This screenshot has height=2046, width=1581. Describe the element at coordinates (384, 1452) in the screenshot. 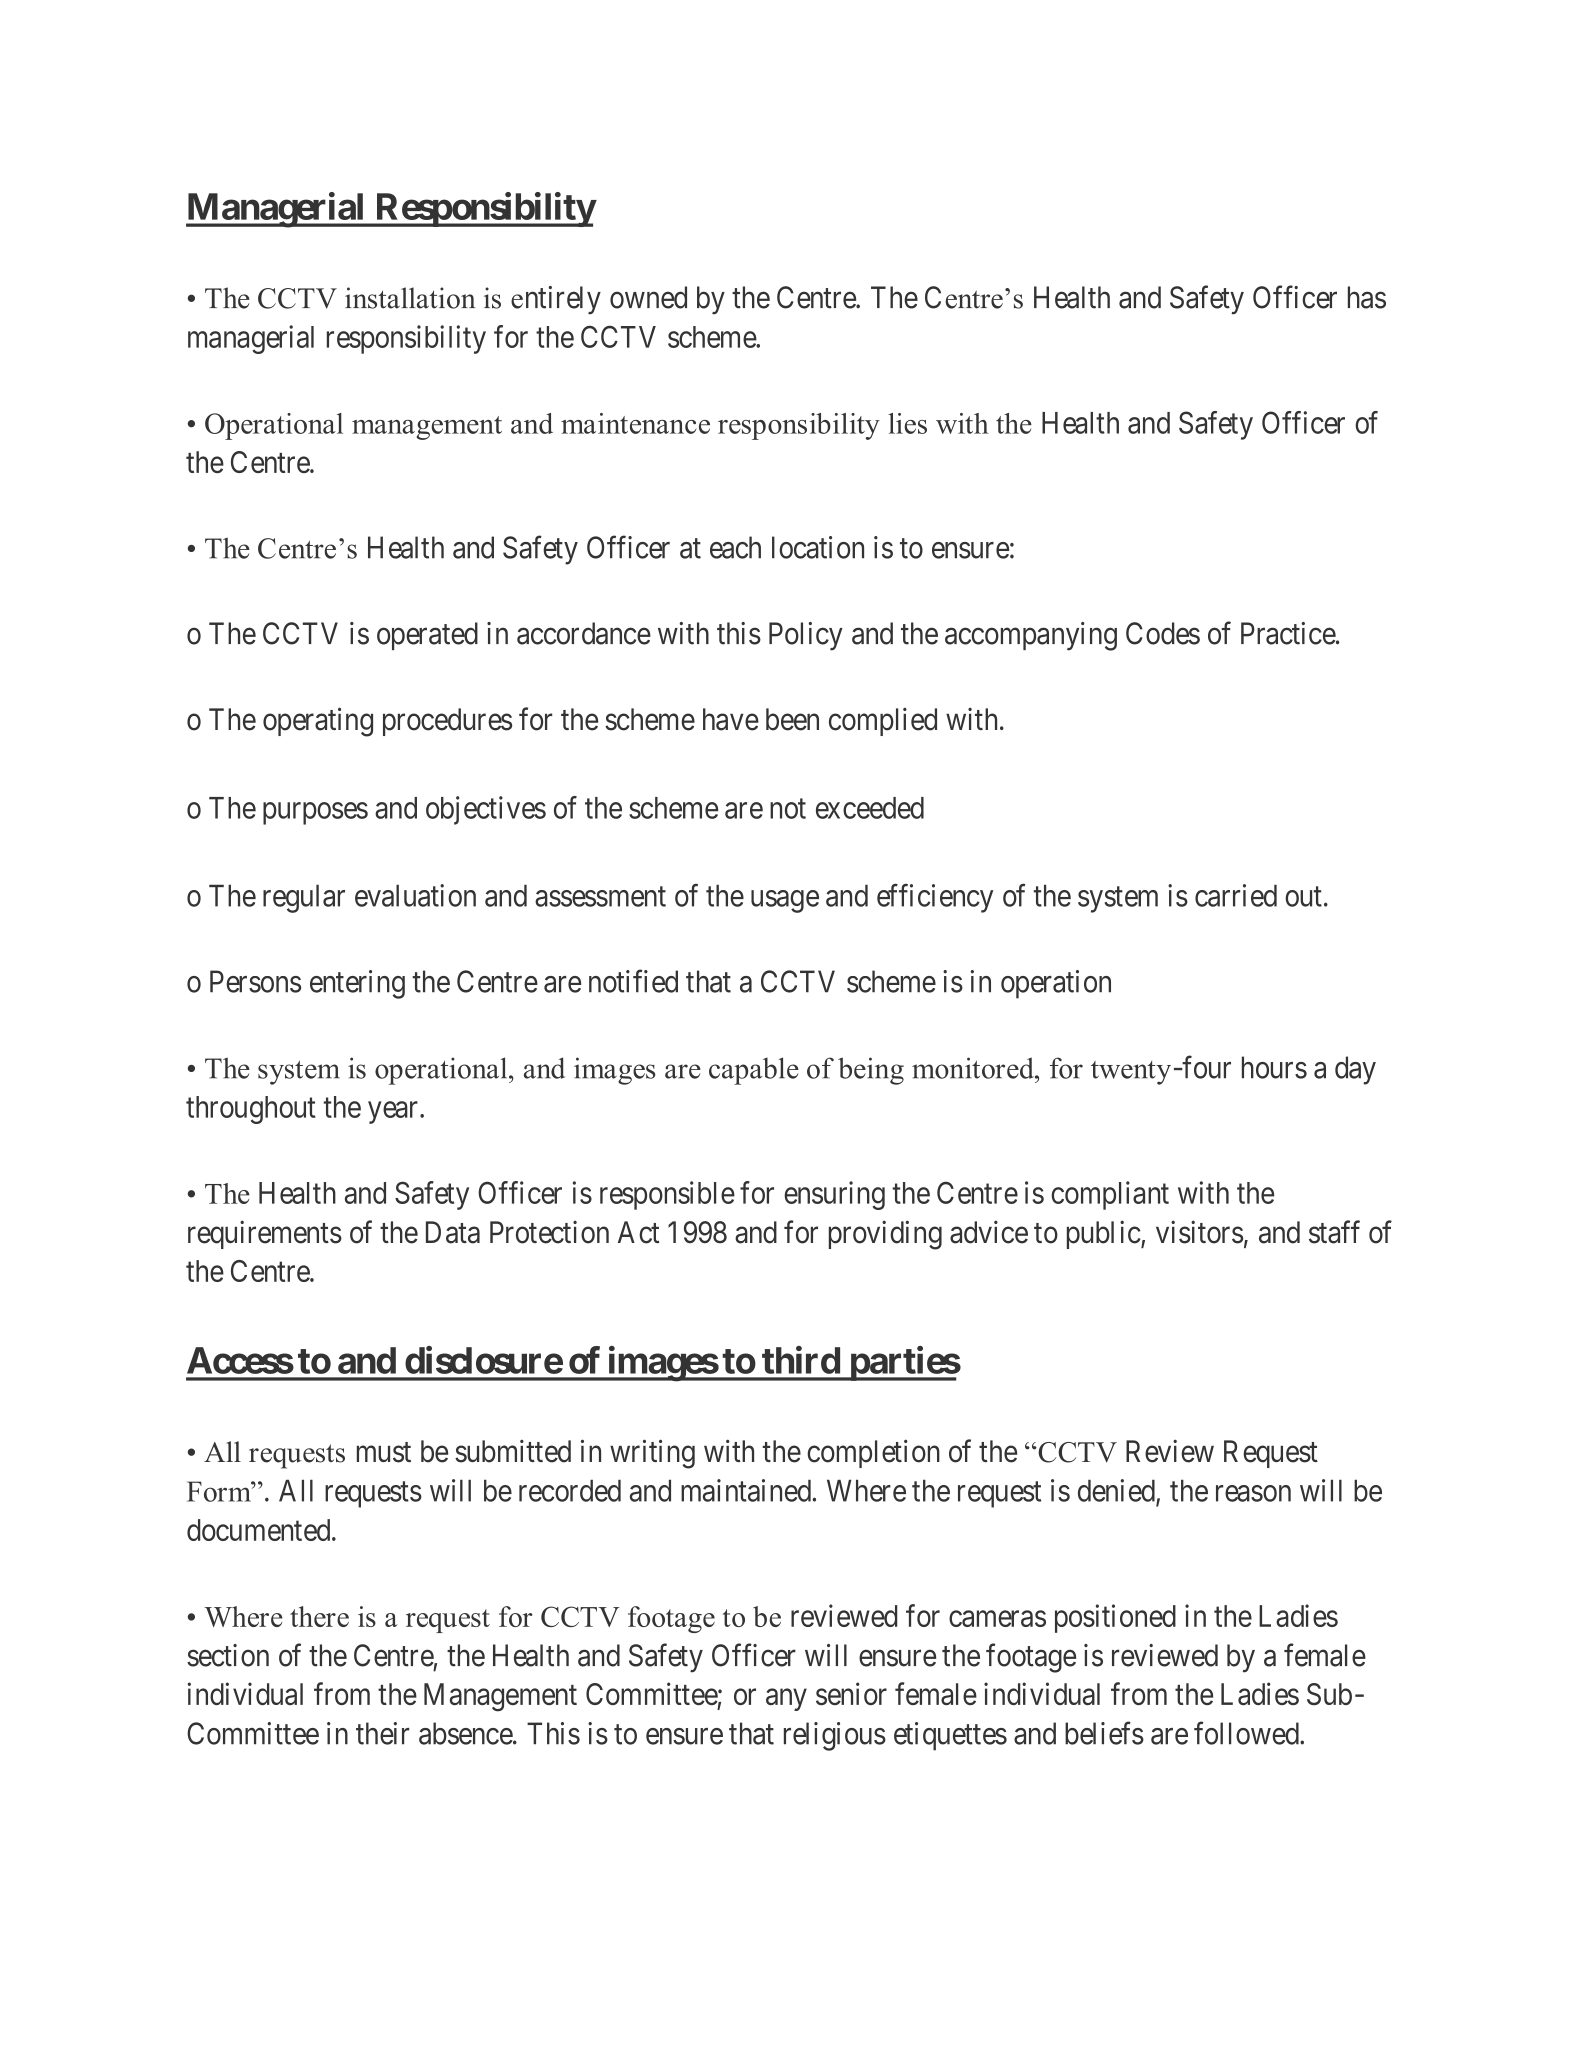

I see `must` at that location.
